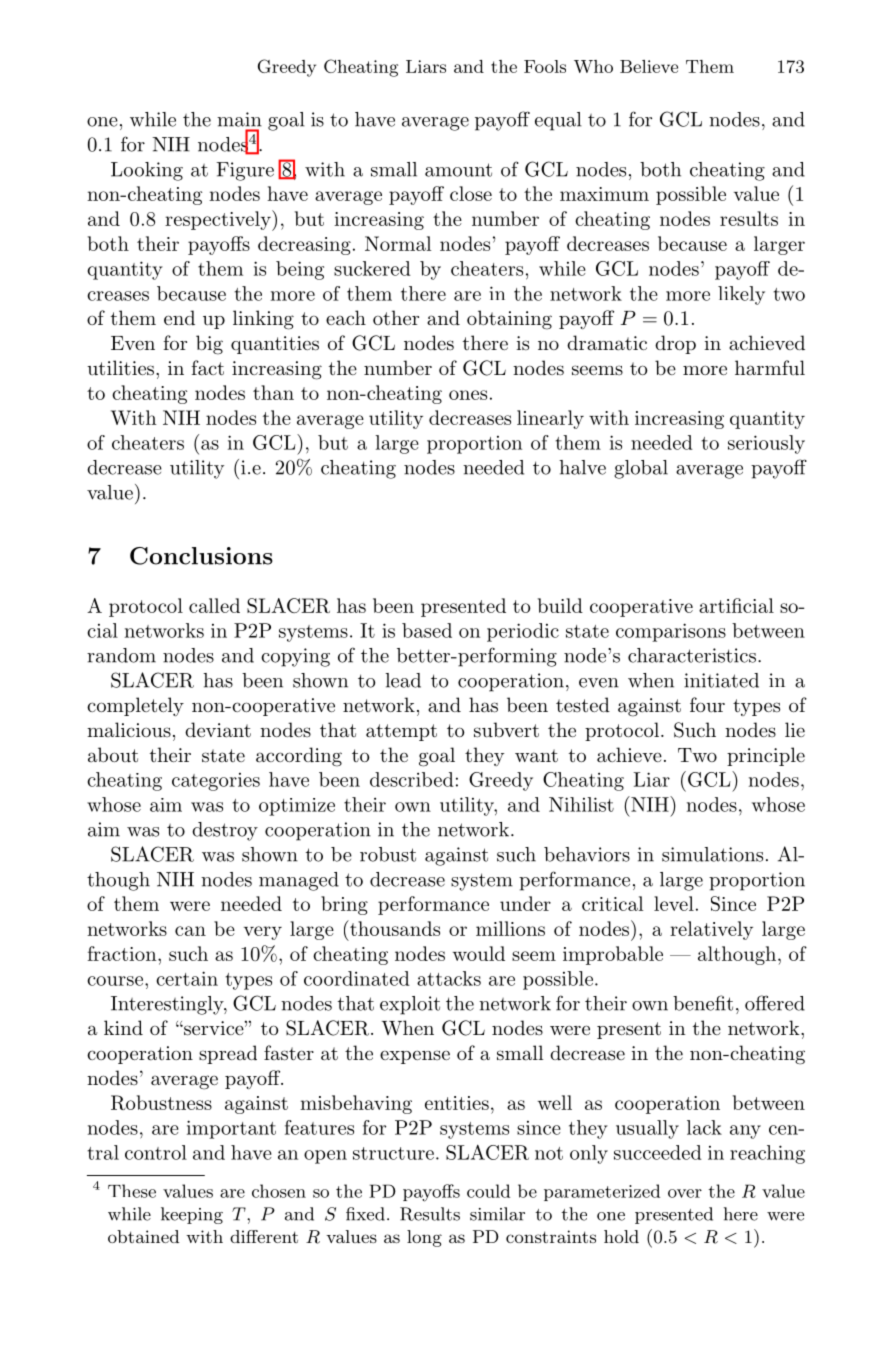 This document has height=1372, width=893. I want to click on destroy, so click(225, 831).
